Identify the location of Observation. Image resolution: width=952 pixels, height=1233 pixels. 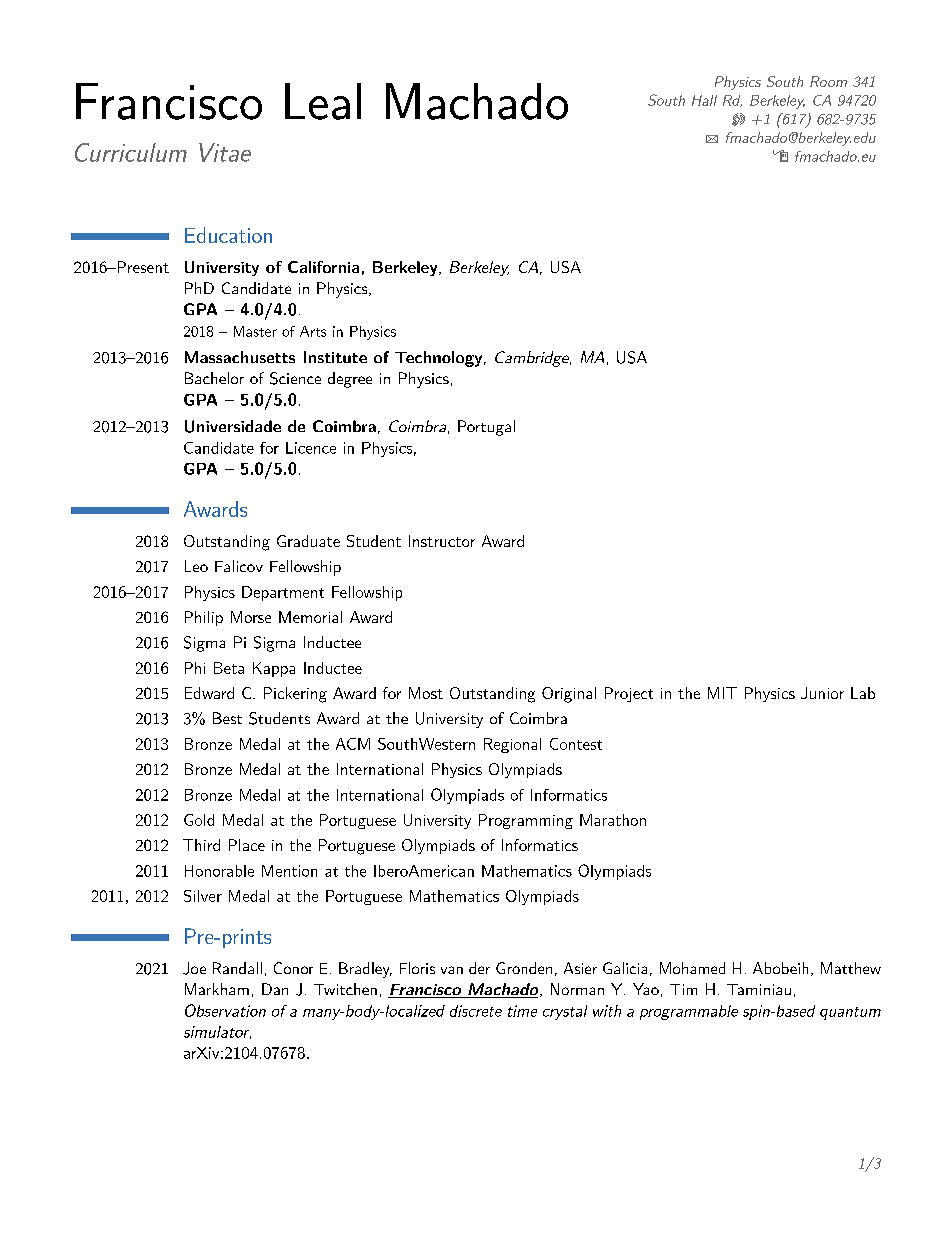
(225, 1010).
